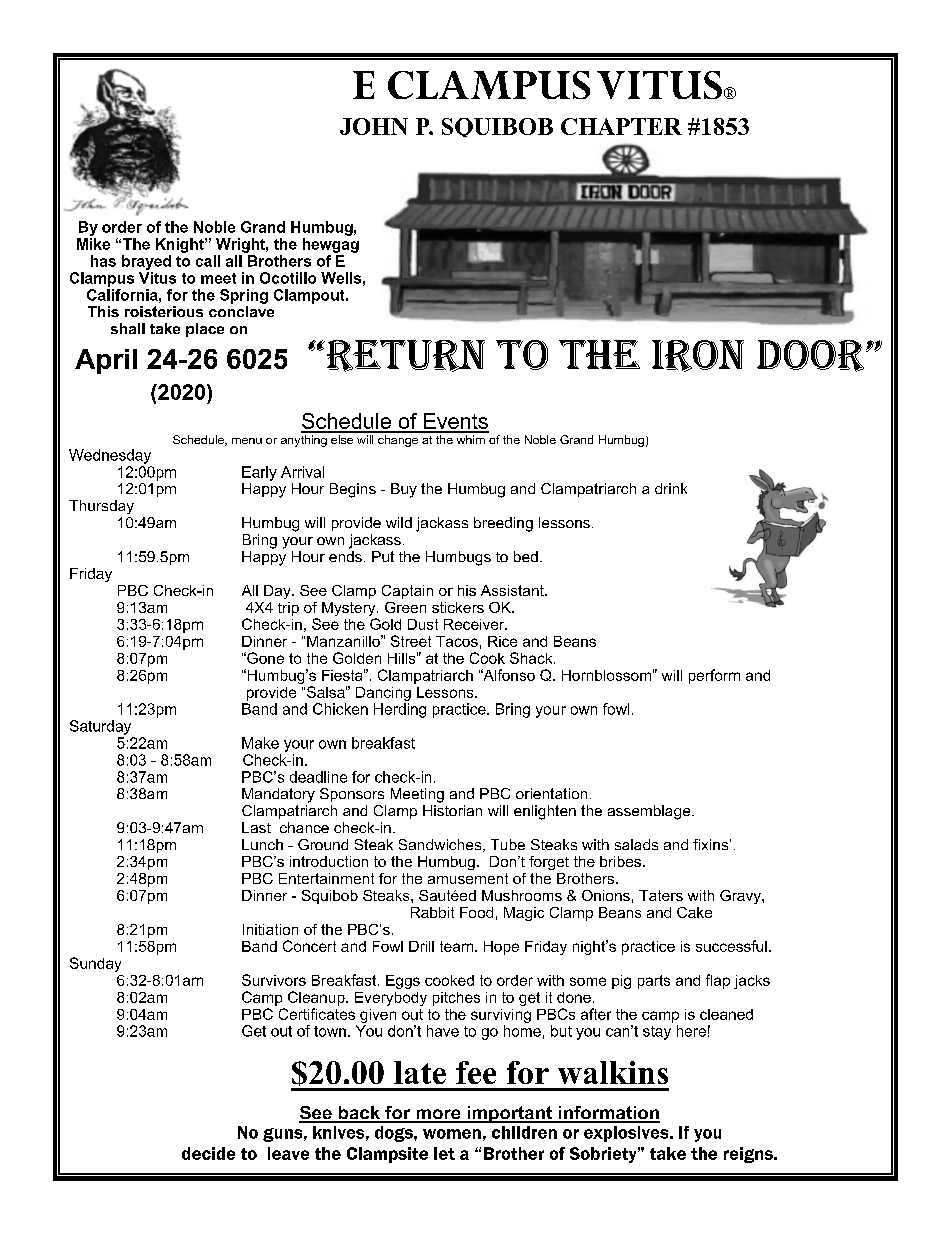 Image resolution: width=952 pixels, height=1233 pixels. What do you see at coordinates (421, 946) in the screenshot?
I see `Drill` at bounding box center [421, 946].
